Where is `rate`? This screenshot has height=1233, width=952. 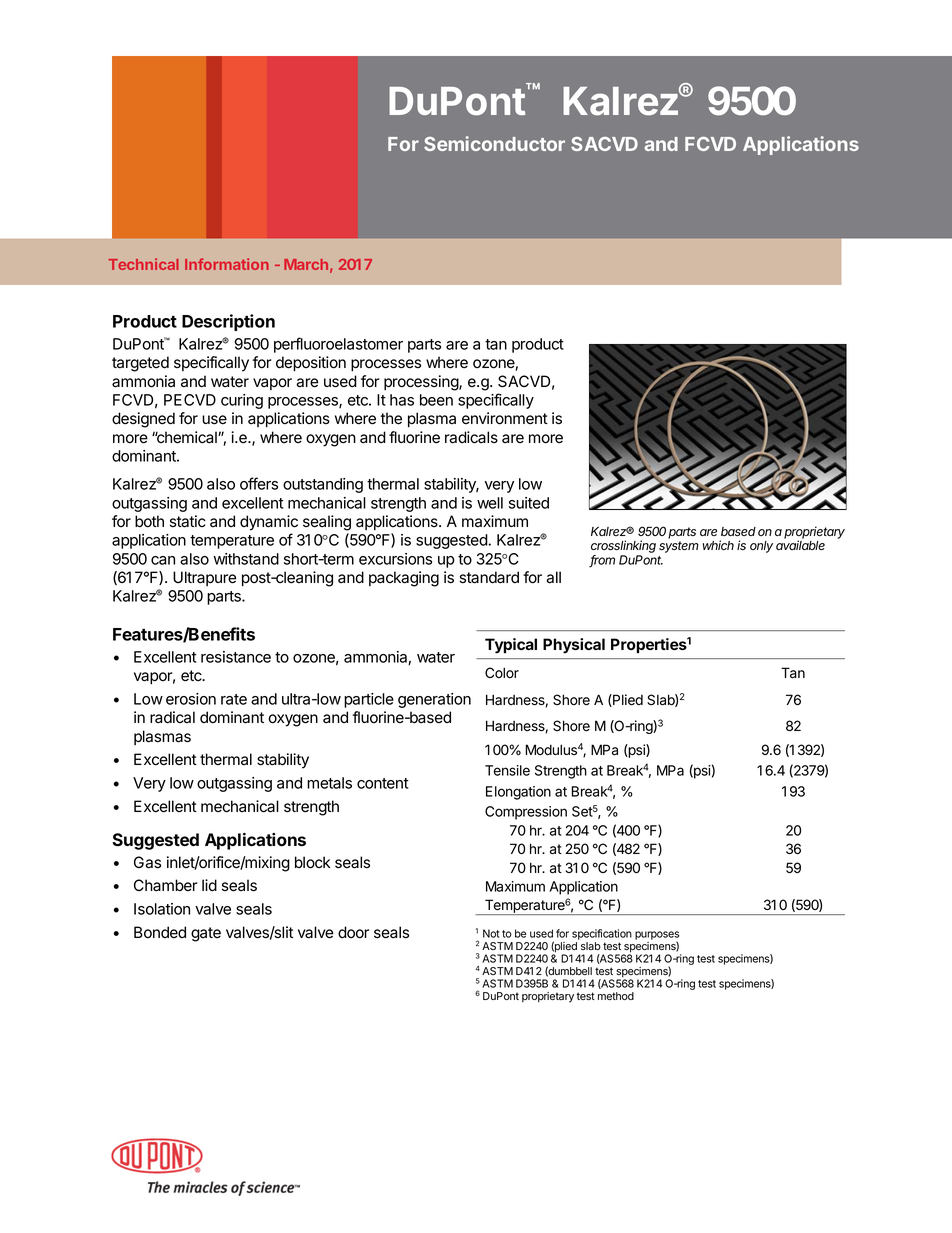
rate is located at coordinates (234, 699).
